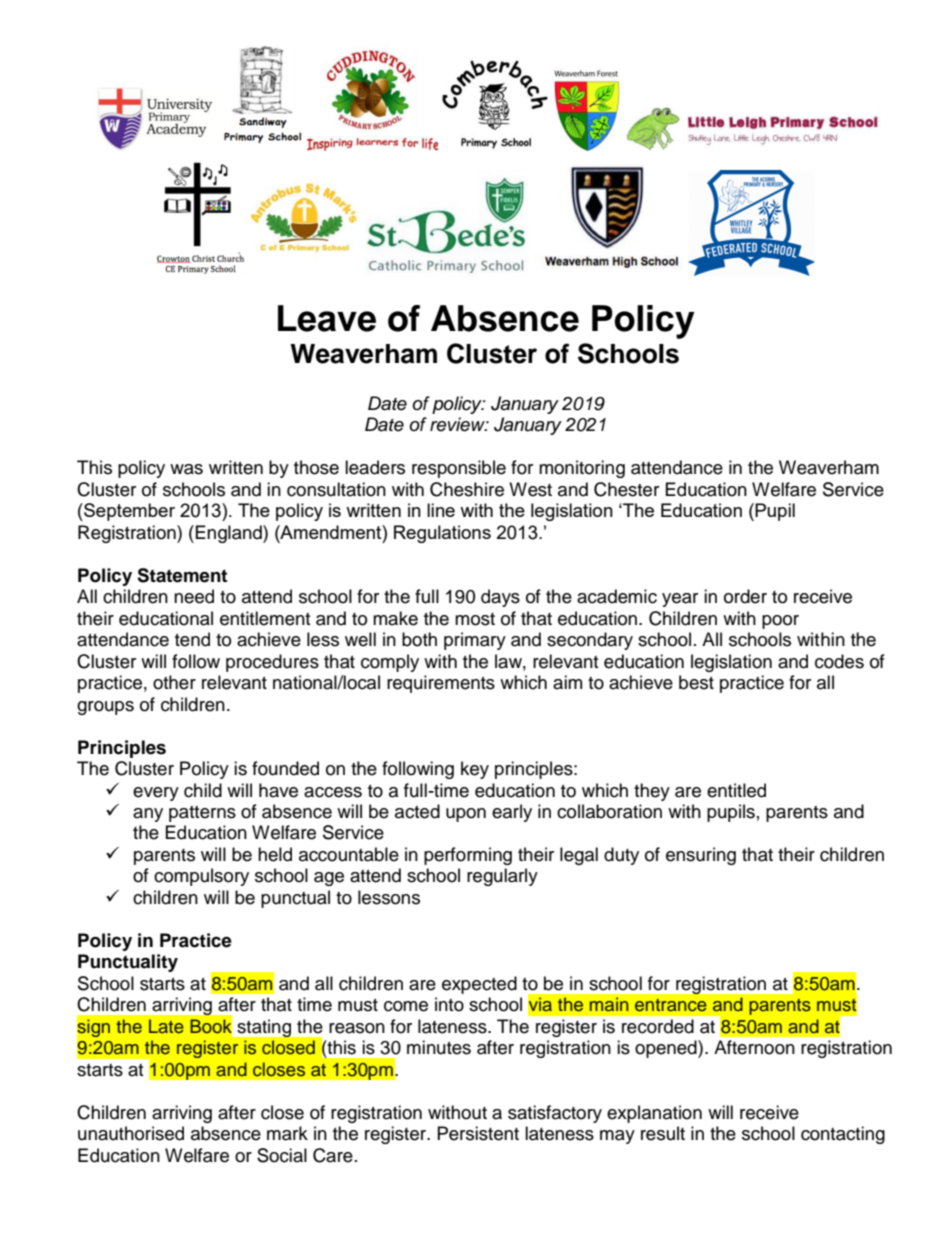  Describe the element at coordinates (745, 596) in the screenshot. I see `order` at that location.
